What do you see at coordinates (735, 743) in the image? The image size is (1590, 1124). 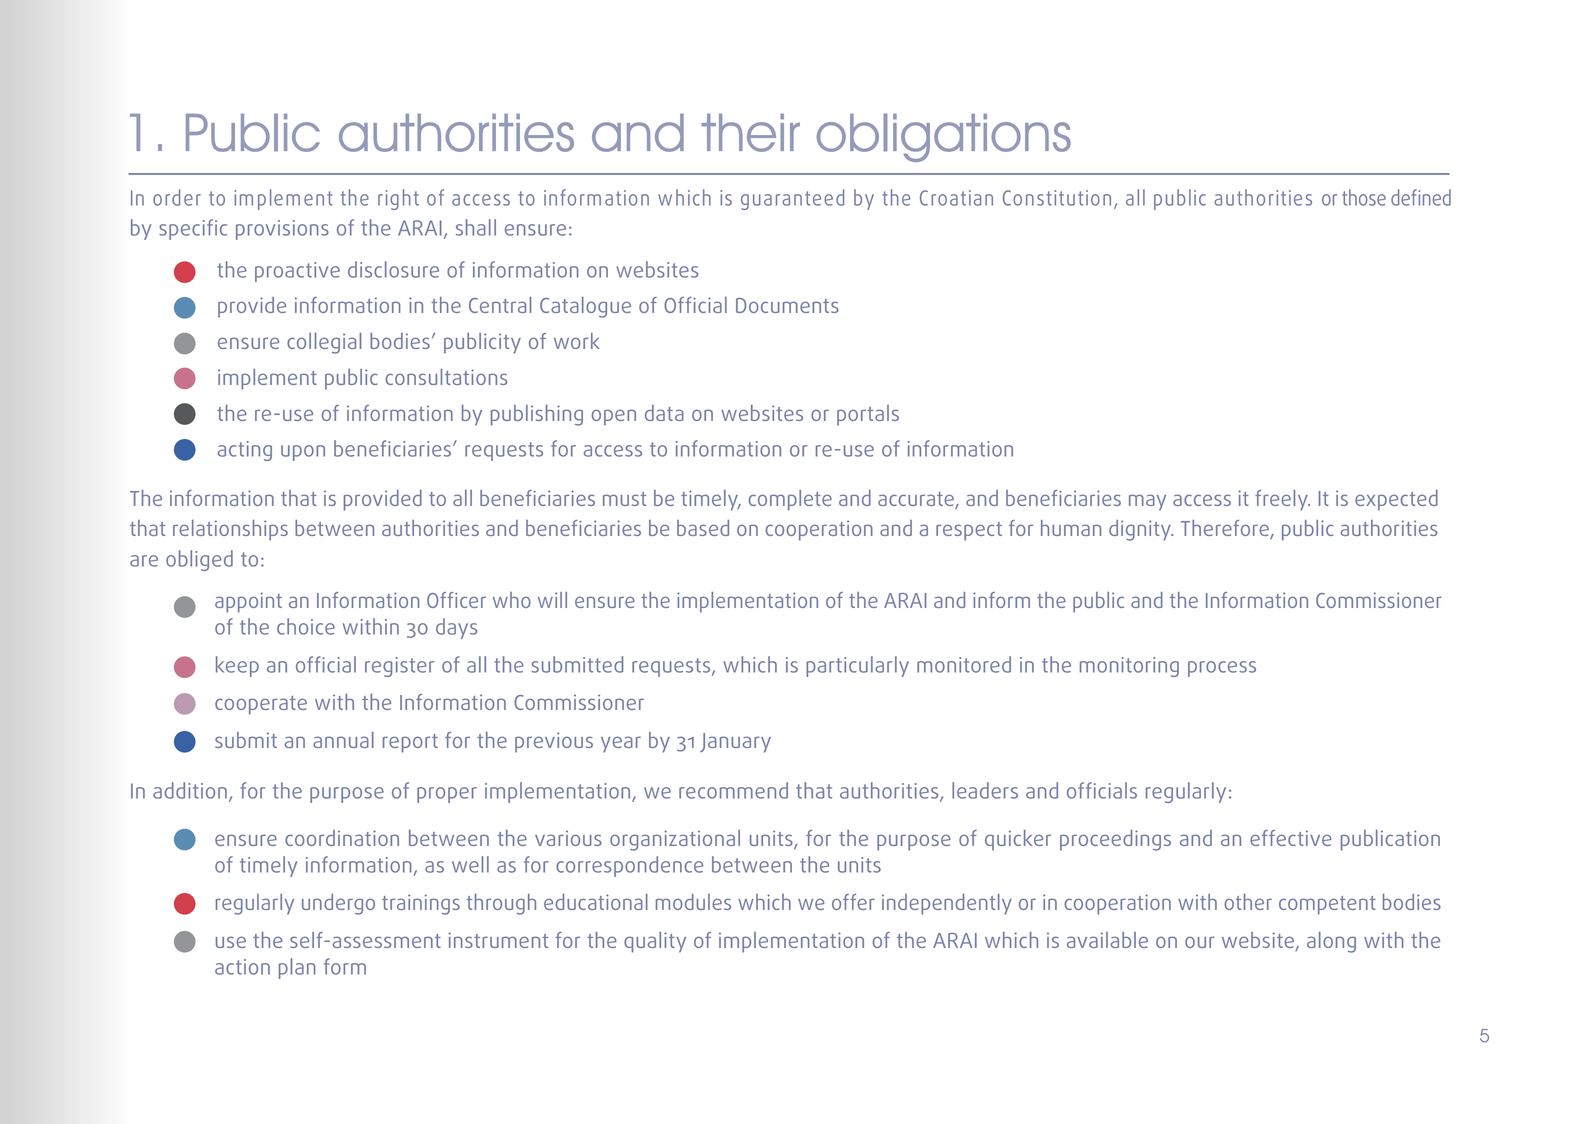 I see `January` at bounding box center [735, 743].
